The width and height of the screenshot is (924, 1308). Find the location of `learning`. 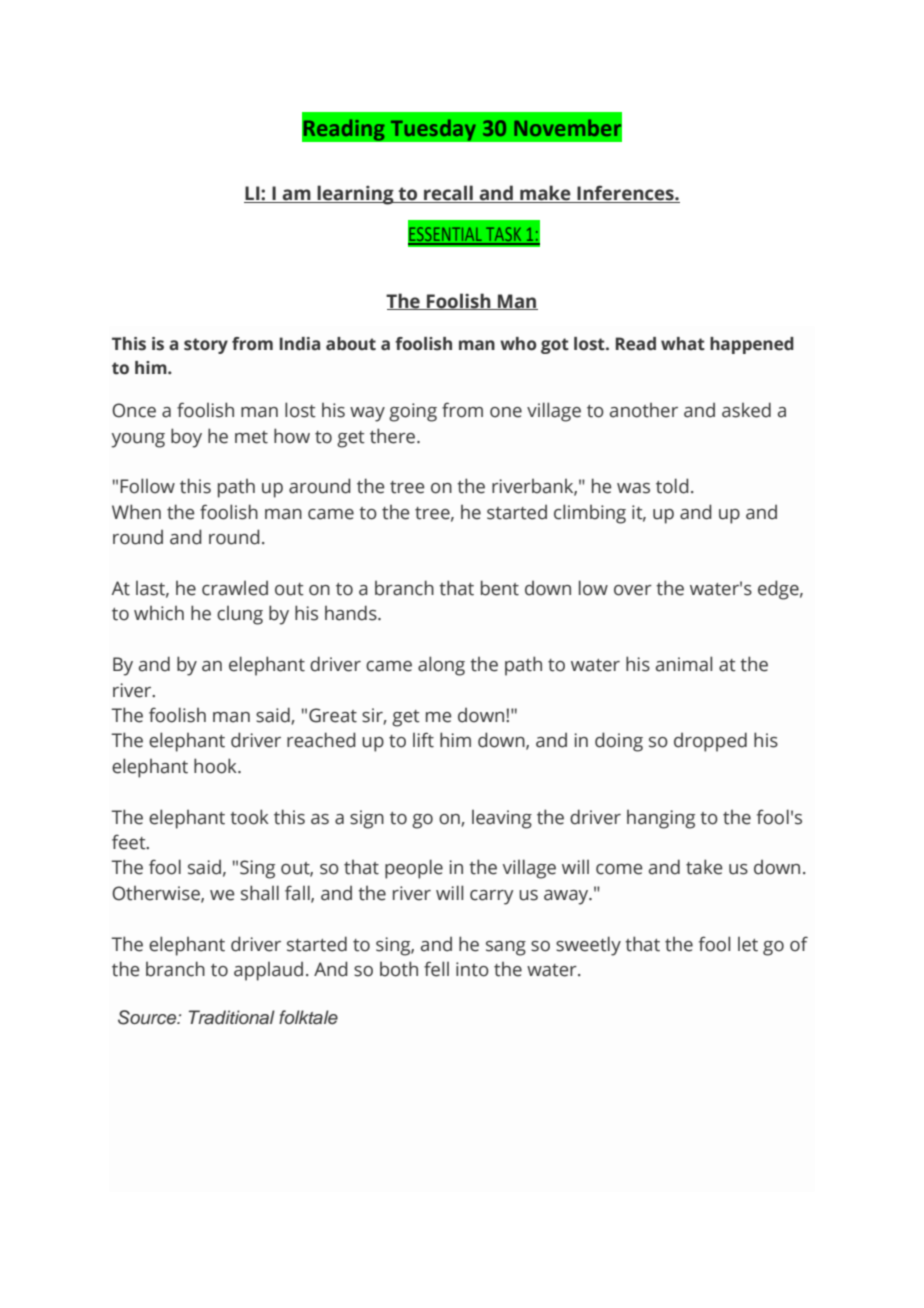

learning is located at coordinates (355, 195).
